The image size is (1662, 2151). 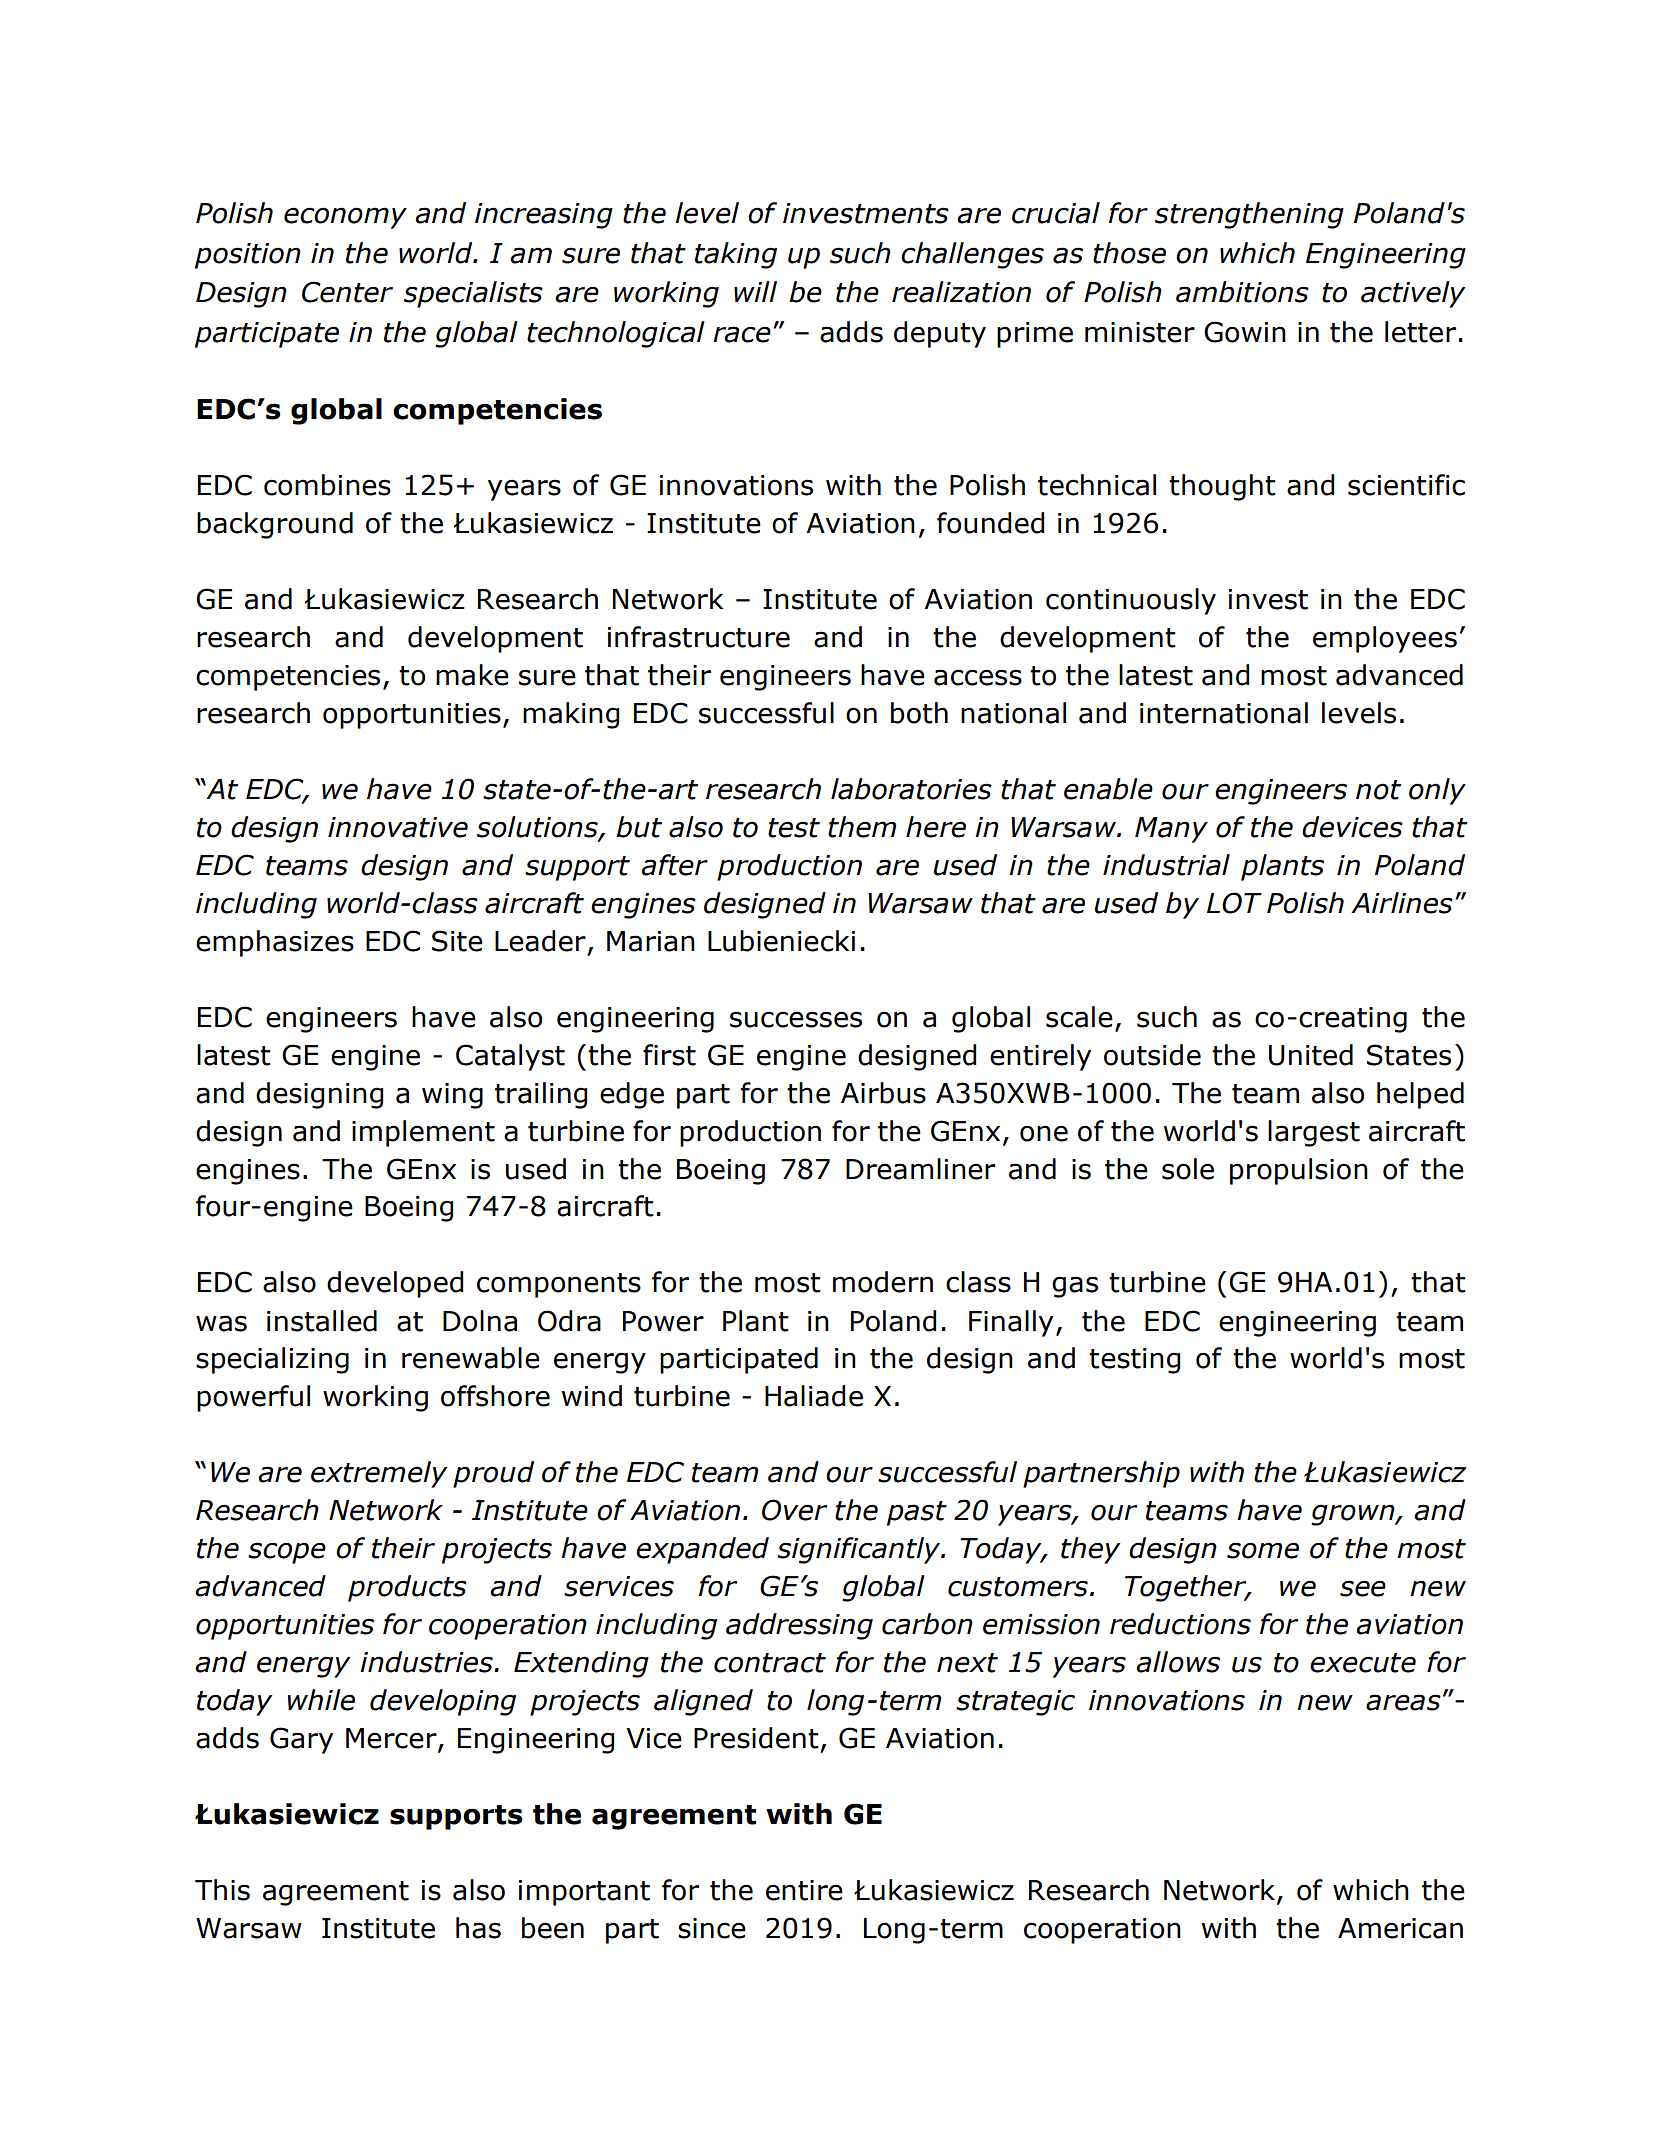 I want to click on will, so click(x=755, y=291).
